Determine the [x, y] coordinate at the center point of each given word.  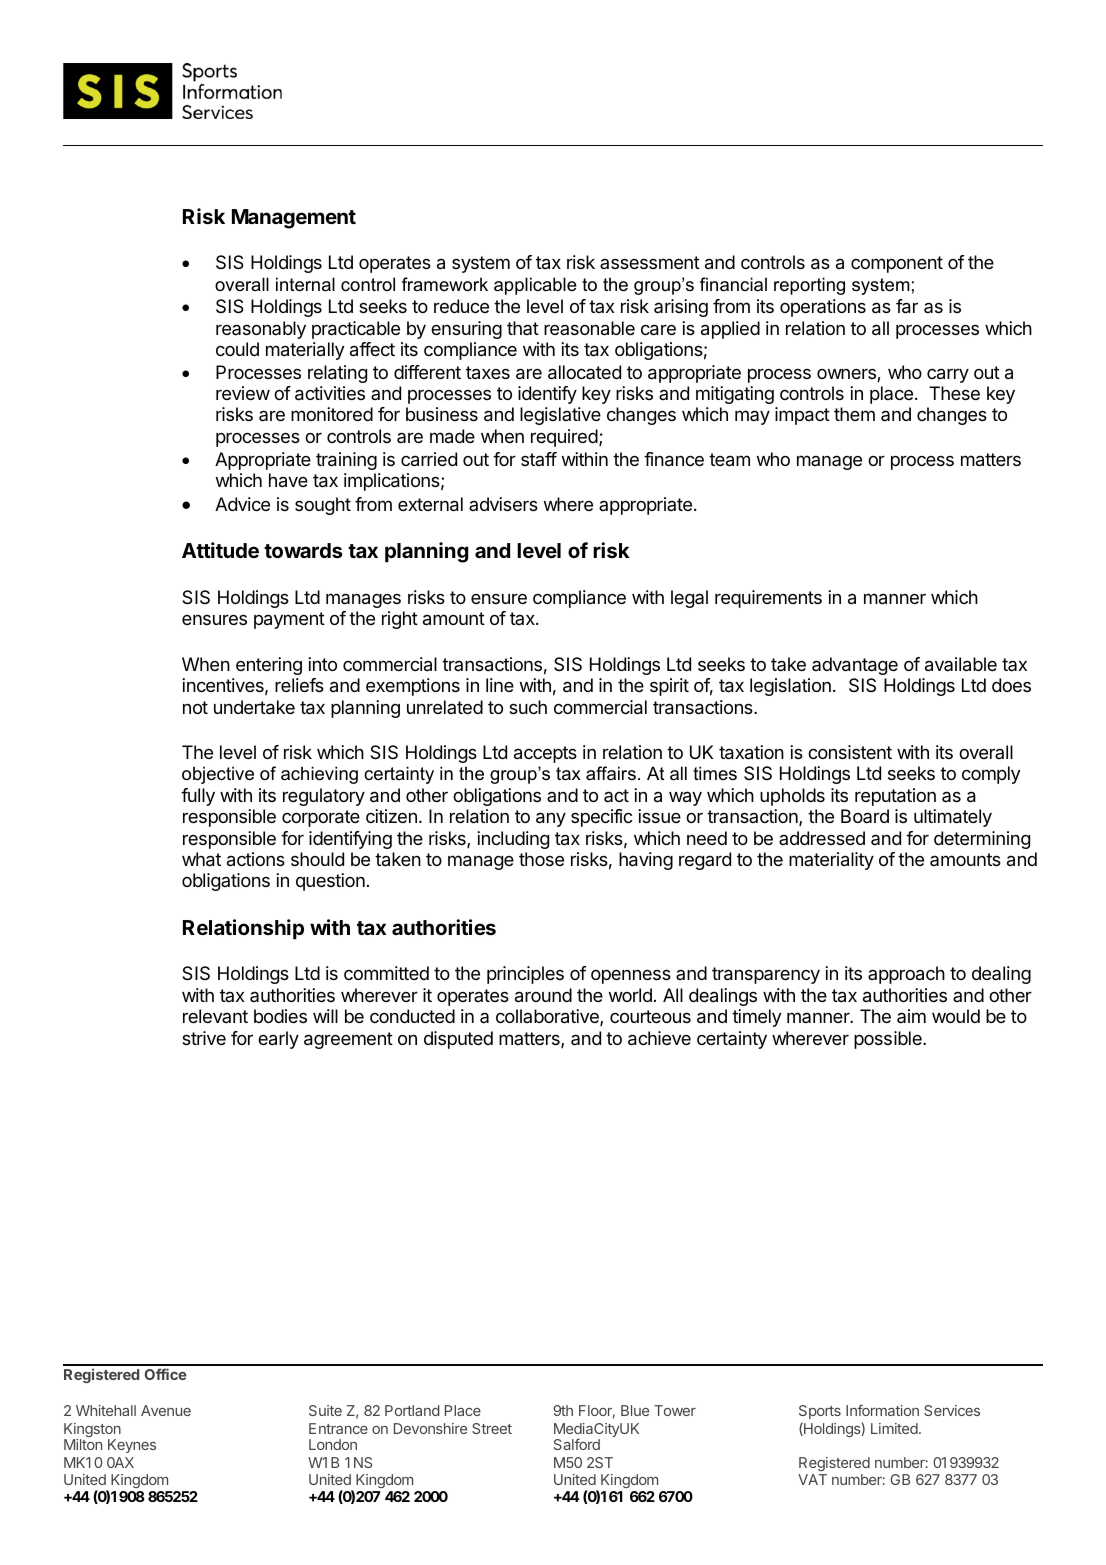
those [541, 859]
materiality [831, 861]
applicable [535, 286]
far [907, 306]
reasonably [261, 330]
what [201, 859]
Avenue [166, 1410]
